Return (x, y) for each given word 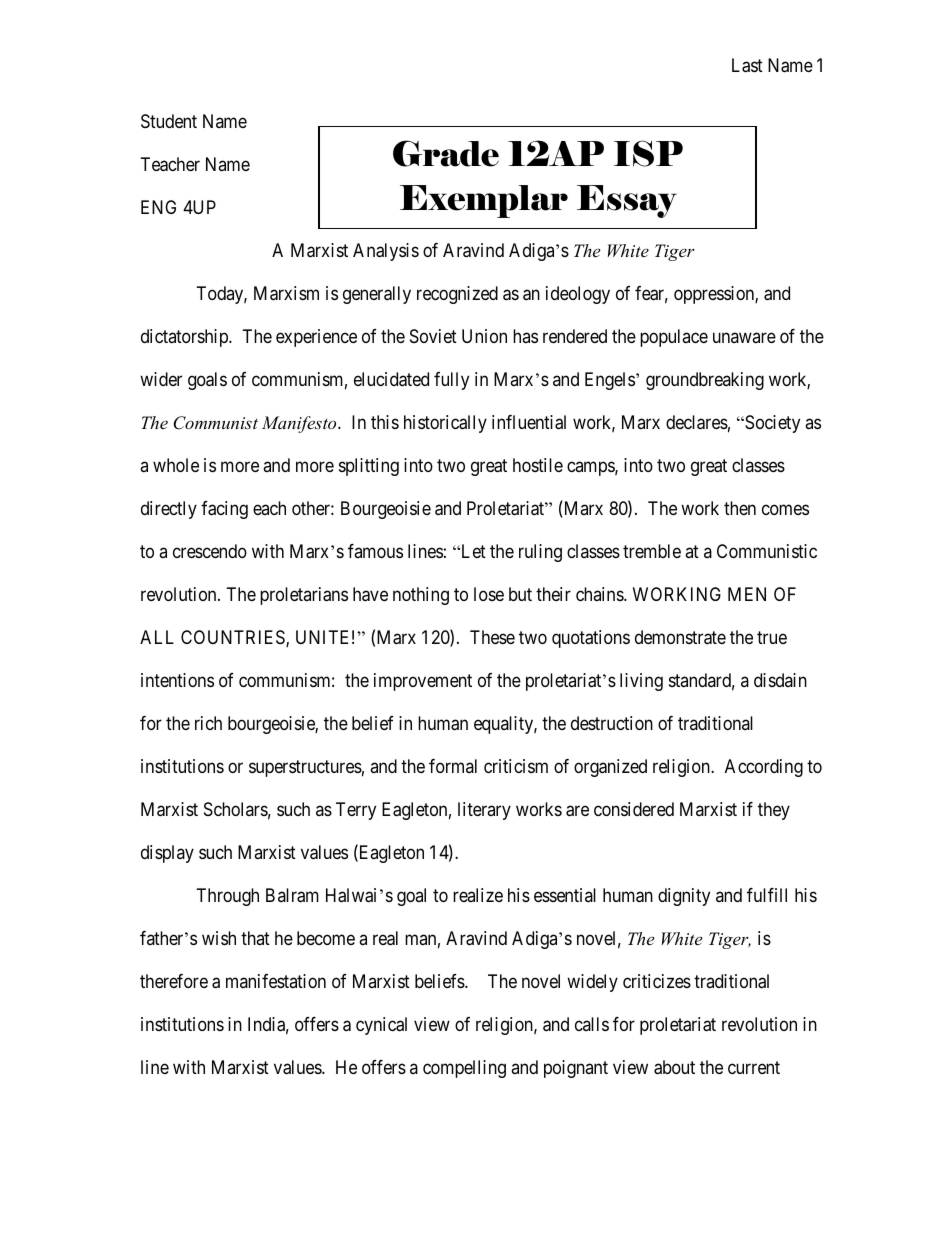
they (774, 811)
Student (169, 121)
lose (489, 594)
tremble (652, 551)
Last (747, 65)
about (674, 1067)
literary (484, 811)
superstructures (305, 768)
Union (484, 336)
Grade (446, 153)
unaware (744, 338)
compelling (464, 1069)
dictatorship (185, 338)
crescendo (210, 551)
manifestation (276, 981)
